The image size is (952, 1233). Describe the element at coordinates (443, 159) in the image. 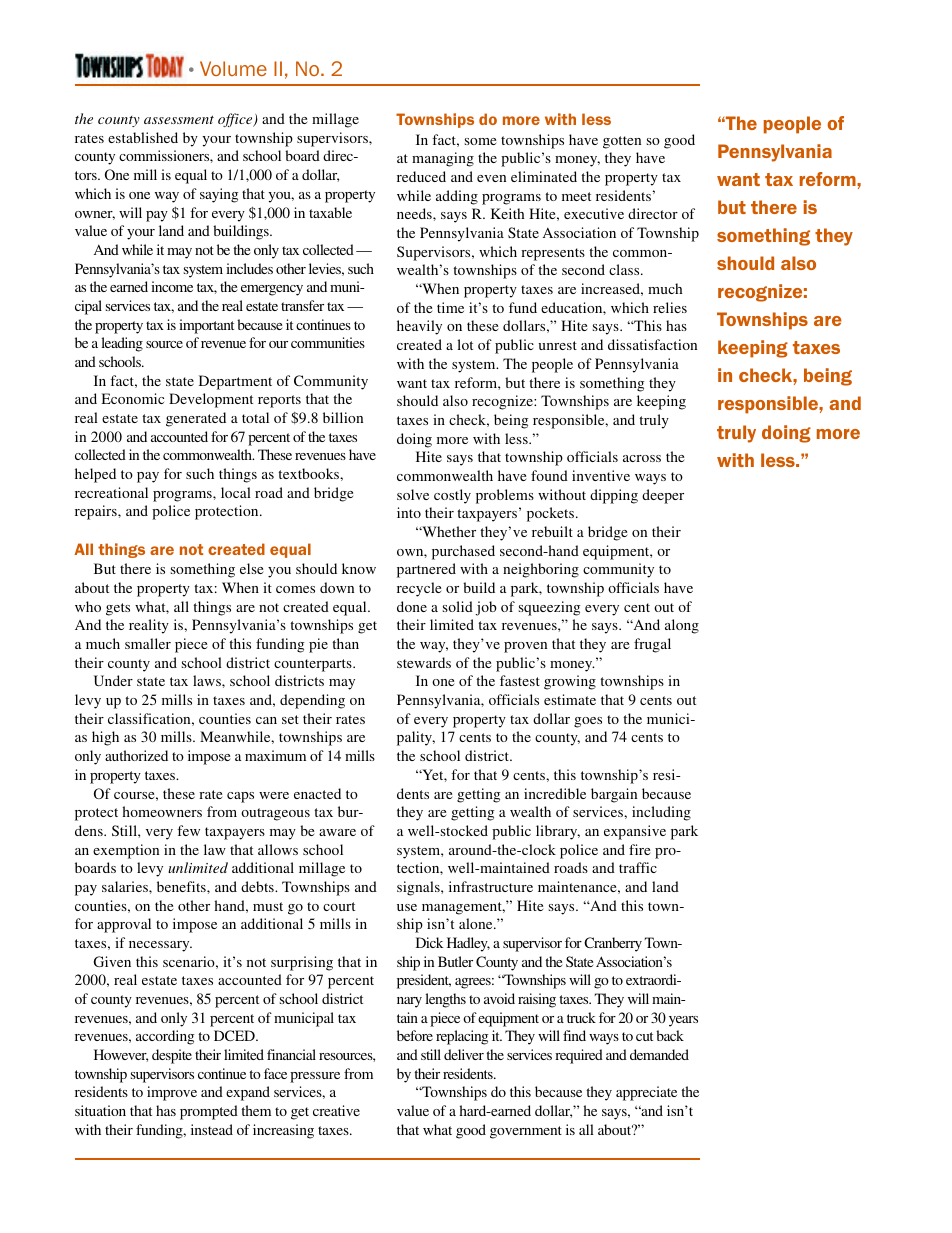

I see `managing` at that location.
